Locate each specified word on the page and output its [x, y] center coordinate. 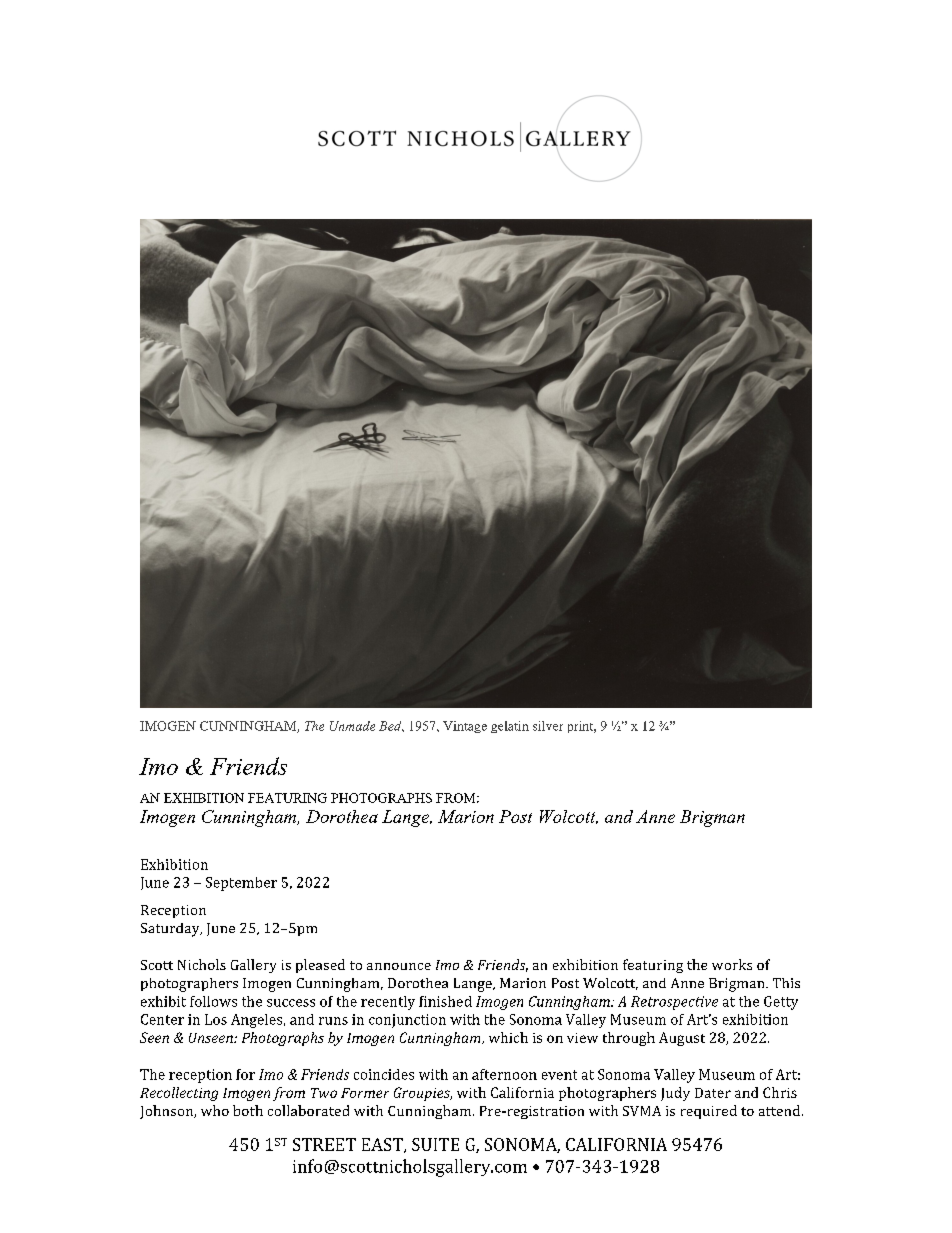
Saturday [171, 930]
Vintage [465, 727]
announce [399, 966]
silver [548, 726]
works [732, 964]
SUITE [435, 1144]
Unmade [352, 726]
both [248, 1110]
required [709, 1112]
